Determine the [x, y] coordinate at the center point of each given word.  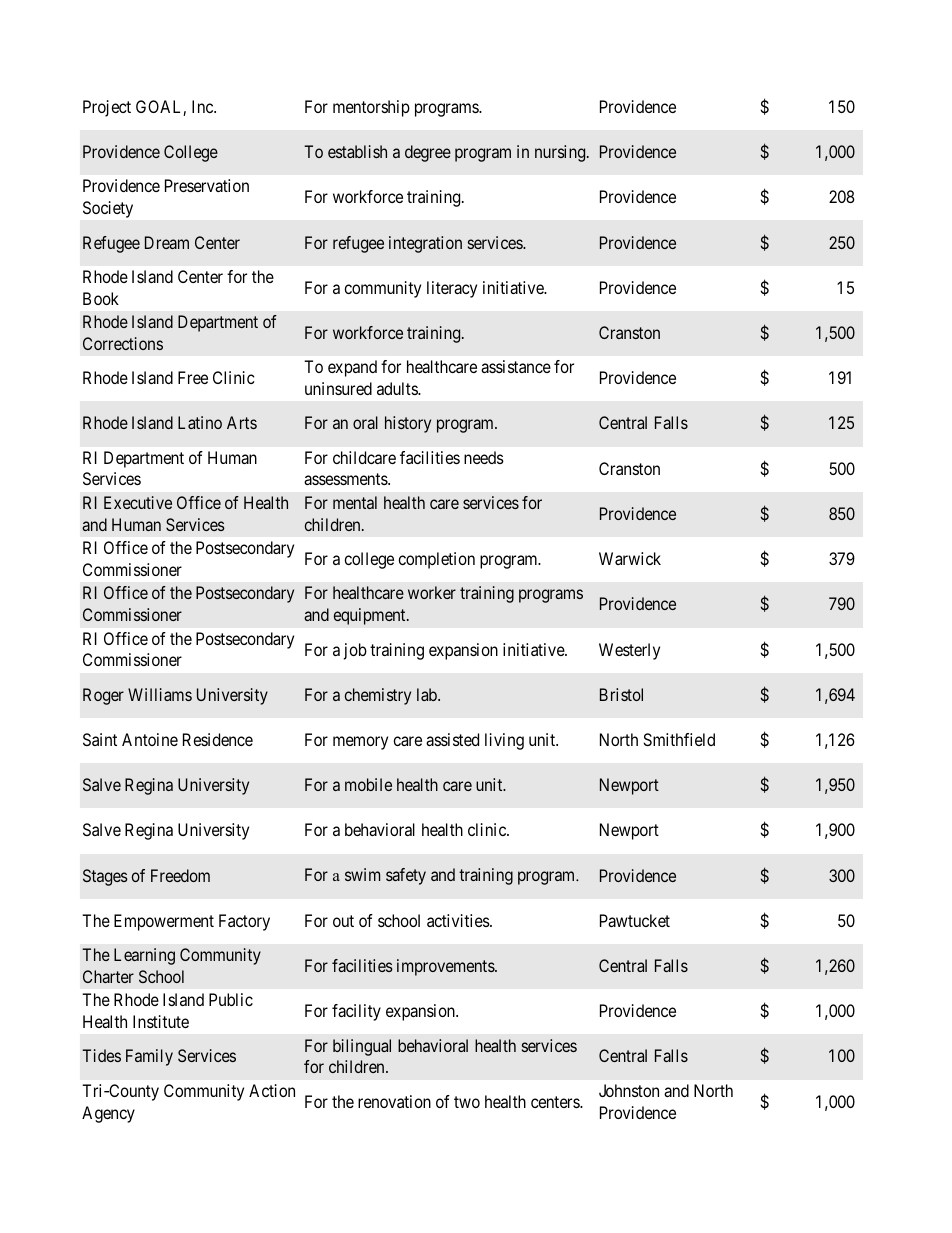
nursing [561, 153]
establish [357, 151]
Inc [203, 106]
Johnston [629, 1090]
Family [149, 1057]
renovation [394, 1101]
